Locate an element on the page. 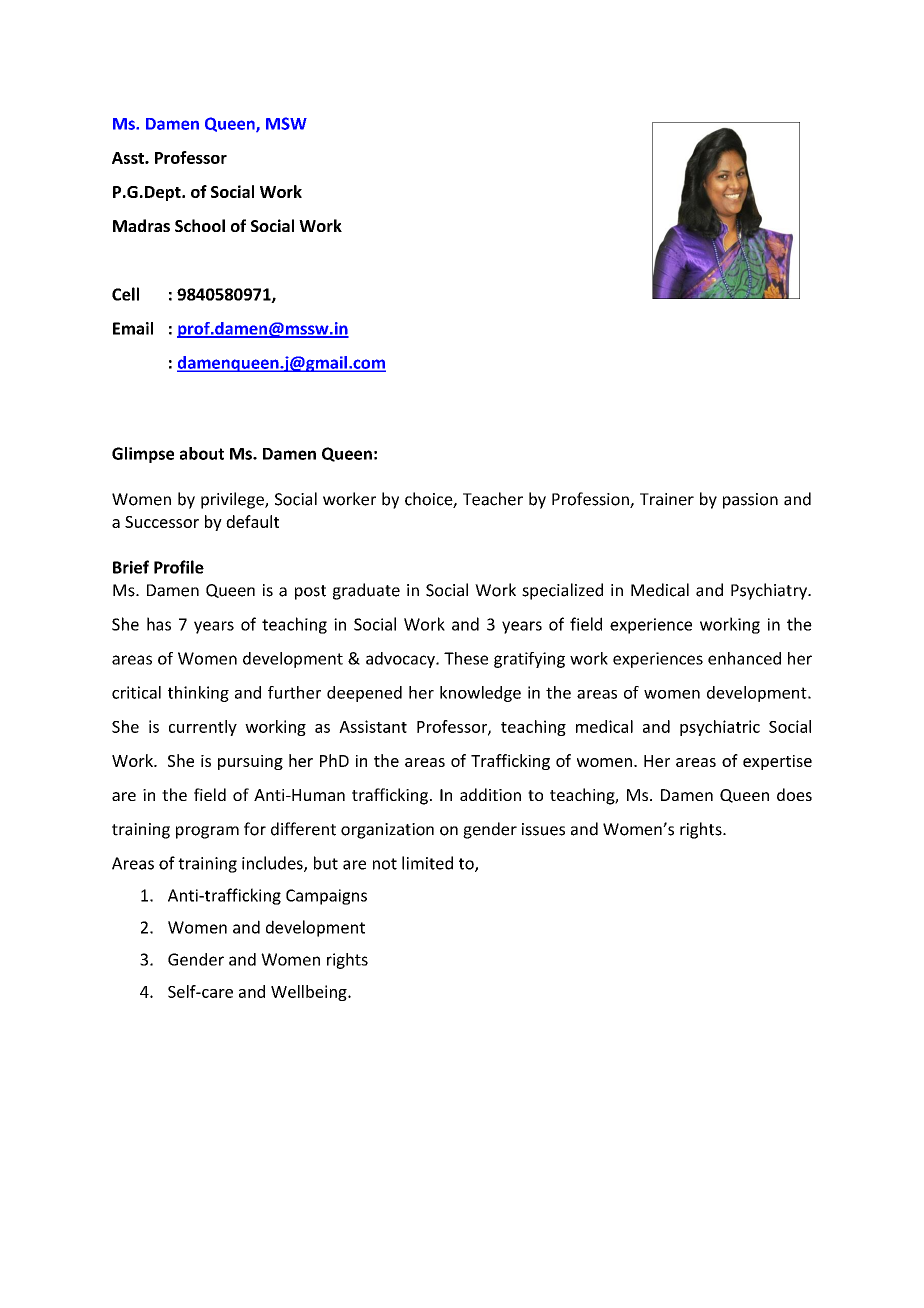 The image size is (924, 1308). Wellbeing is located at coordinates (310, 993).
